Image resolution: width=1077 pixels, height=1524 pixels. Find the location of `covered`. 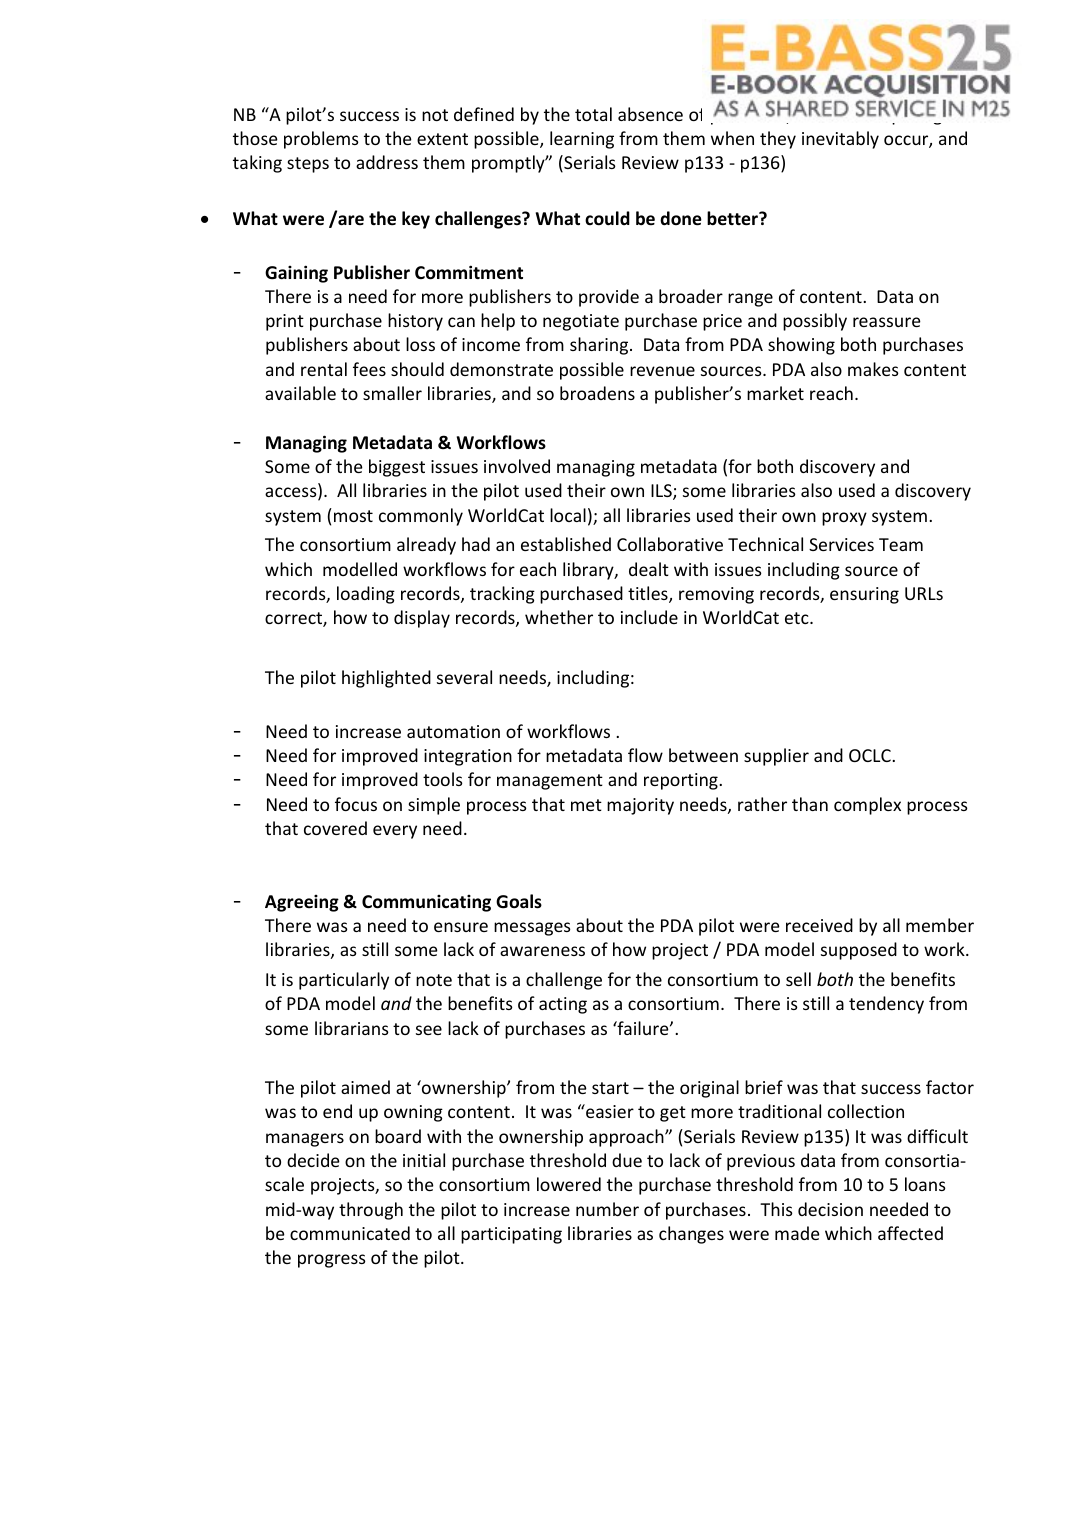

covered is located at coordinates (335, 828).
